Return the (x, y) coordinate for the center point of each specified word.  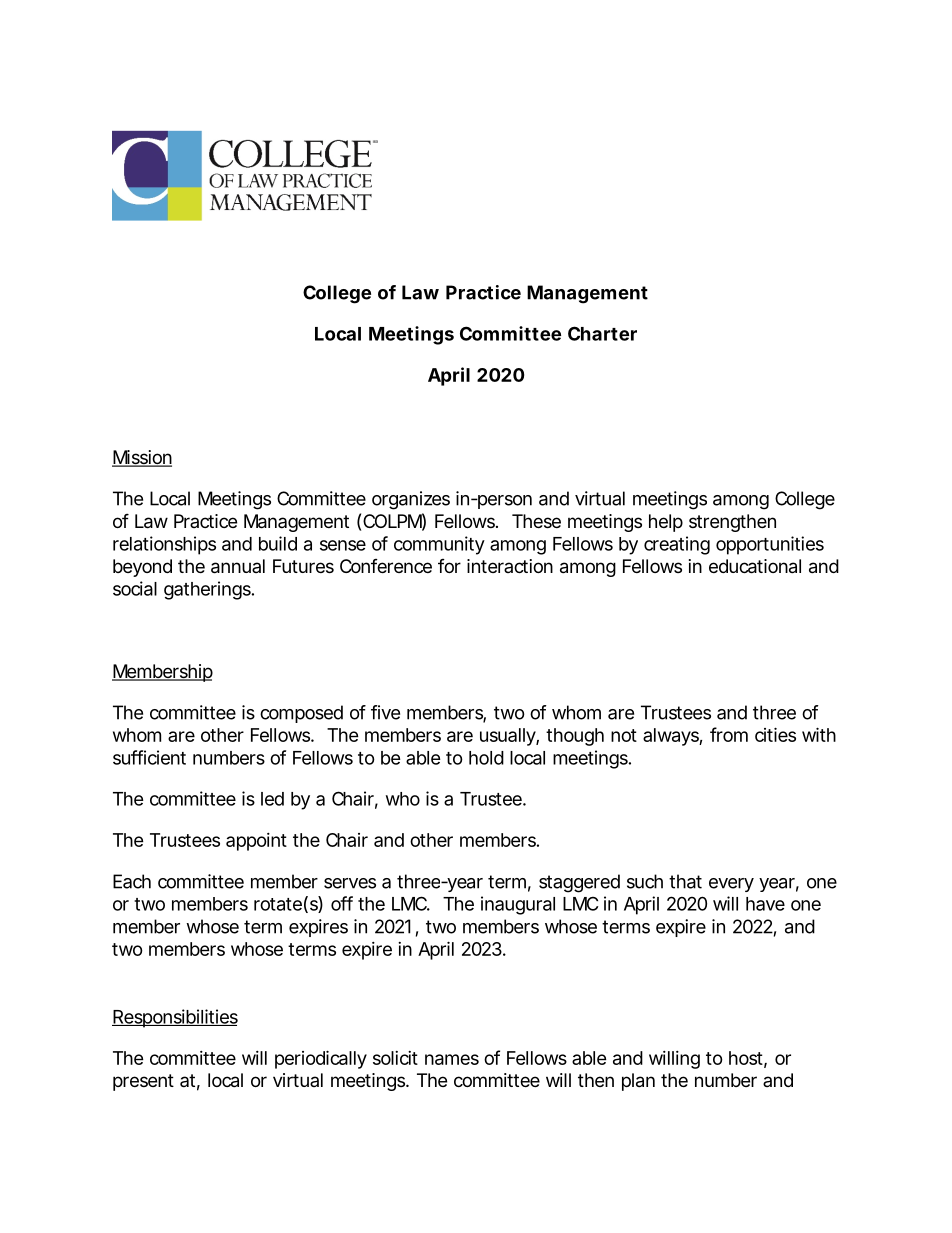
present (143, 1082)
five (385, 712)
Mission (142, 458)
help (666, 523)
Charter (602, 333)
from (729, 734)
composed (301, 714)
